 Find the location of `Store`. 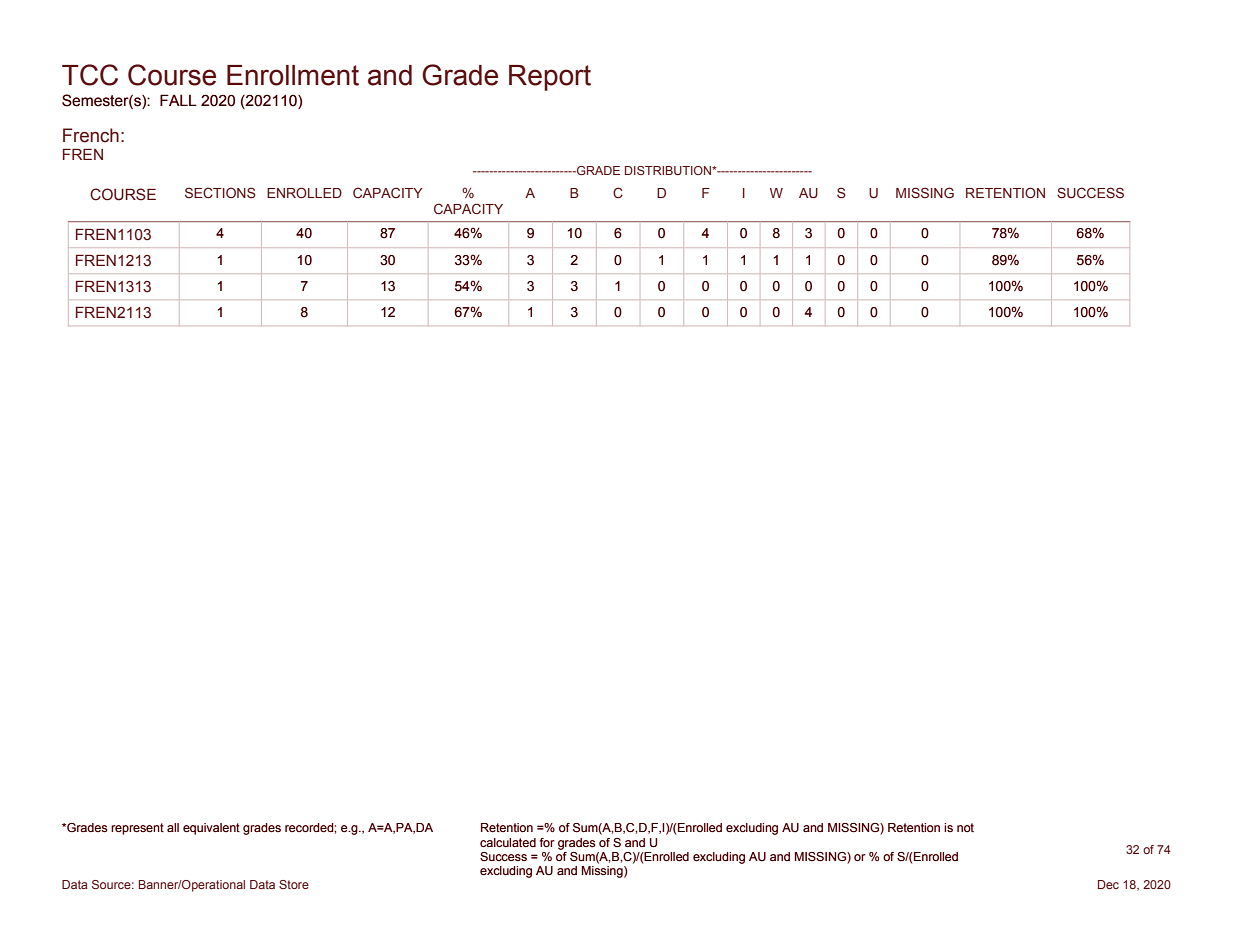

Store is located at coordinates (294, 884).
